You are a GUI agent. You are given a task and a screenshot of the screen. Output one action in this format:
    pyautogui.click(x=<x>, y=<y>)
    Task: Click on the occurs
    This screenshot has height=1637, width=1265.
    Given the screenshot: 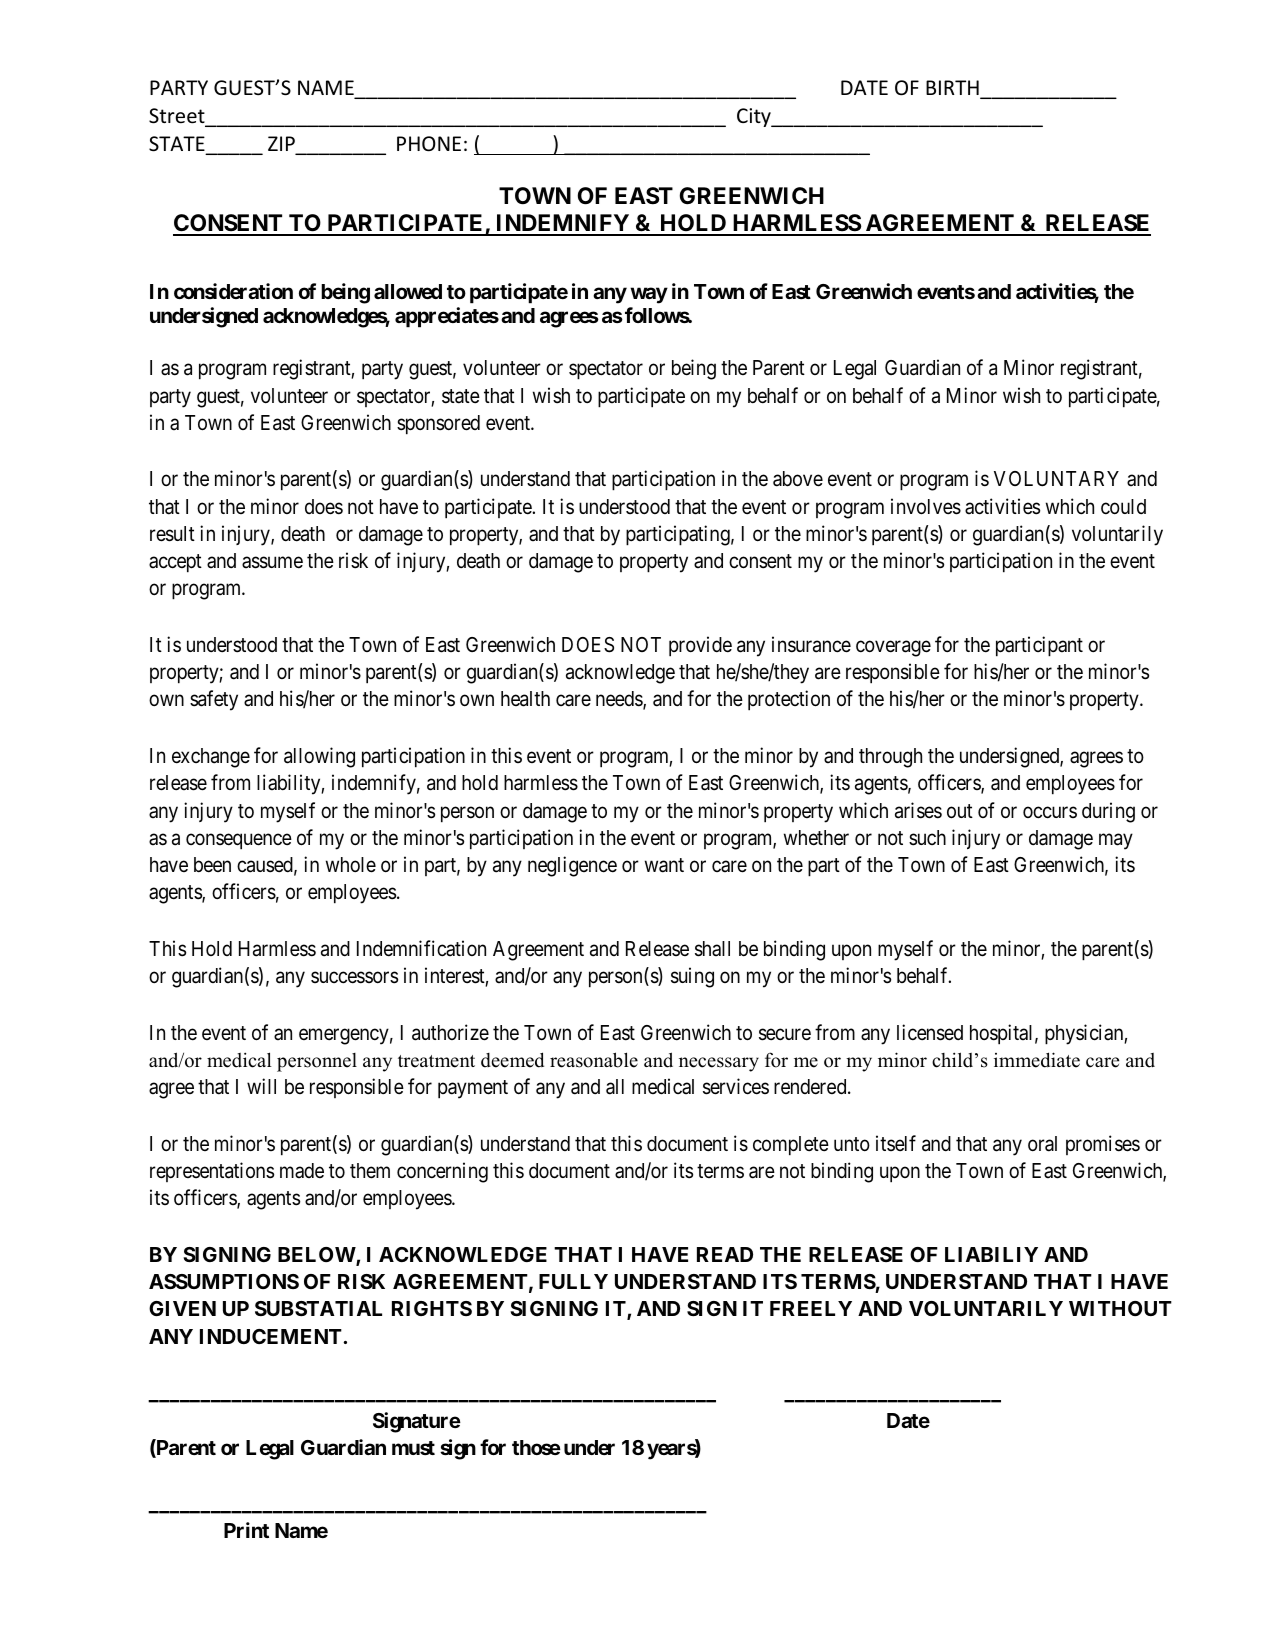 What is the action you would take?
    pyautogui.click(x=1050, y=812)
